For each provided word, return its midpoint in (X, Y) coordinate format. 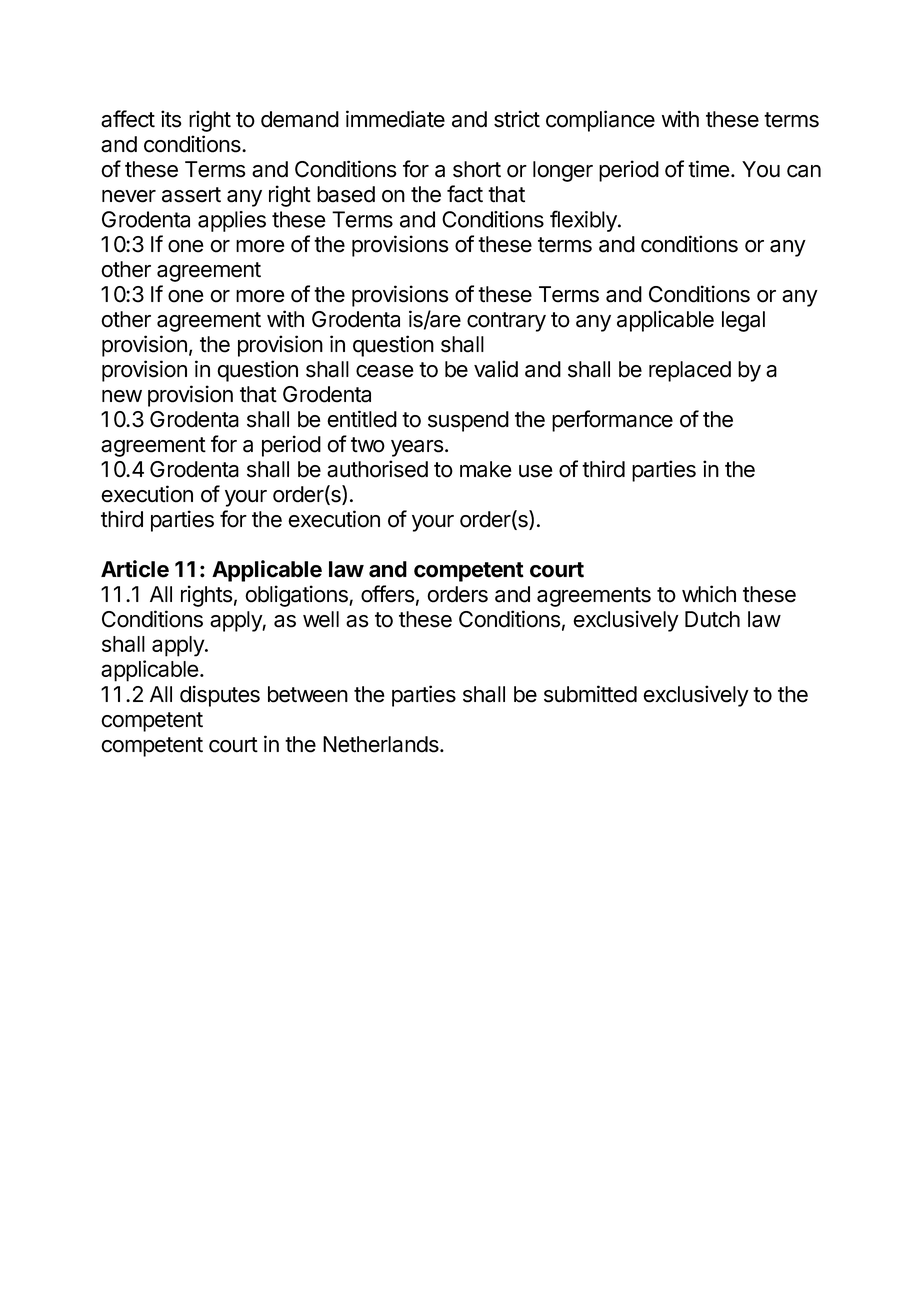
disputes (220, 696)
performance (612, 421)
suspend (468, 421)
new (122, 396)
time (709, 169)
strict (517, 119)
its (171, 119)
